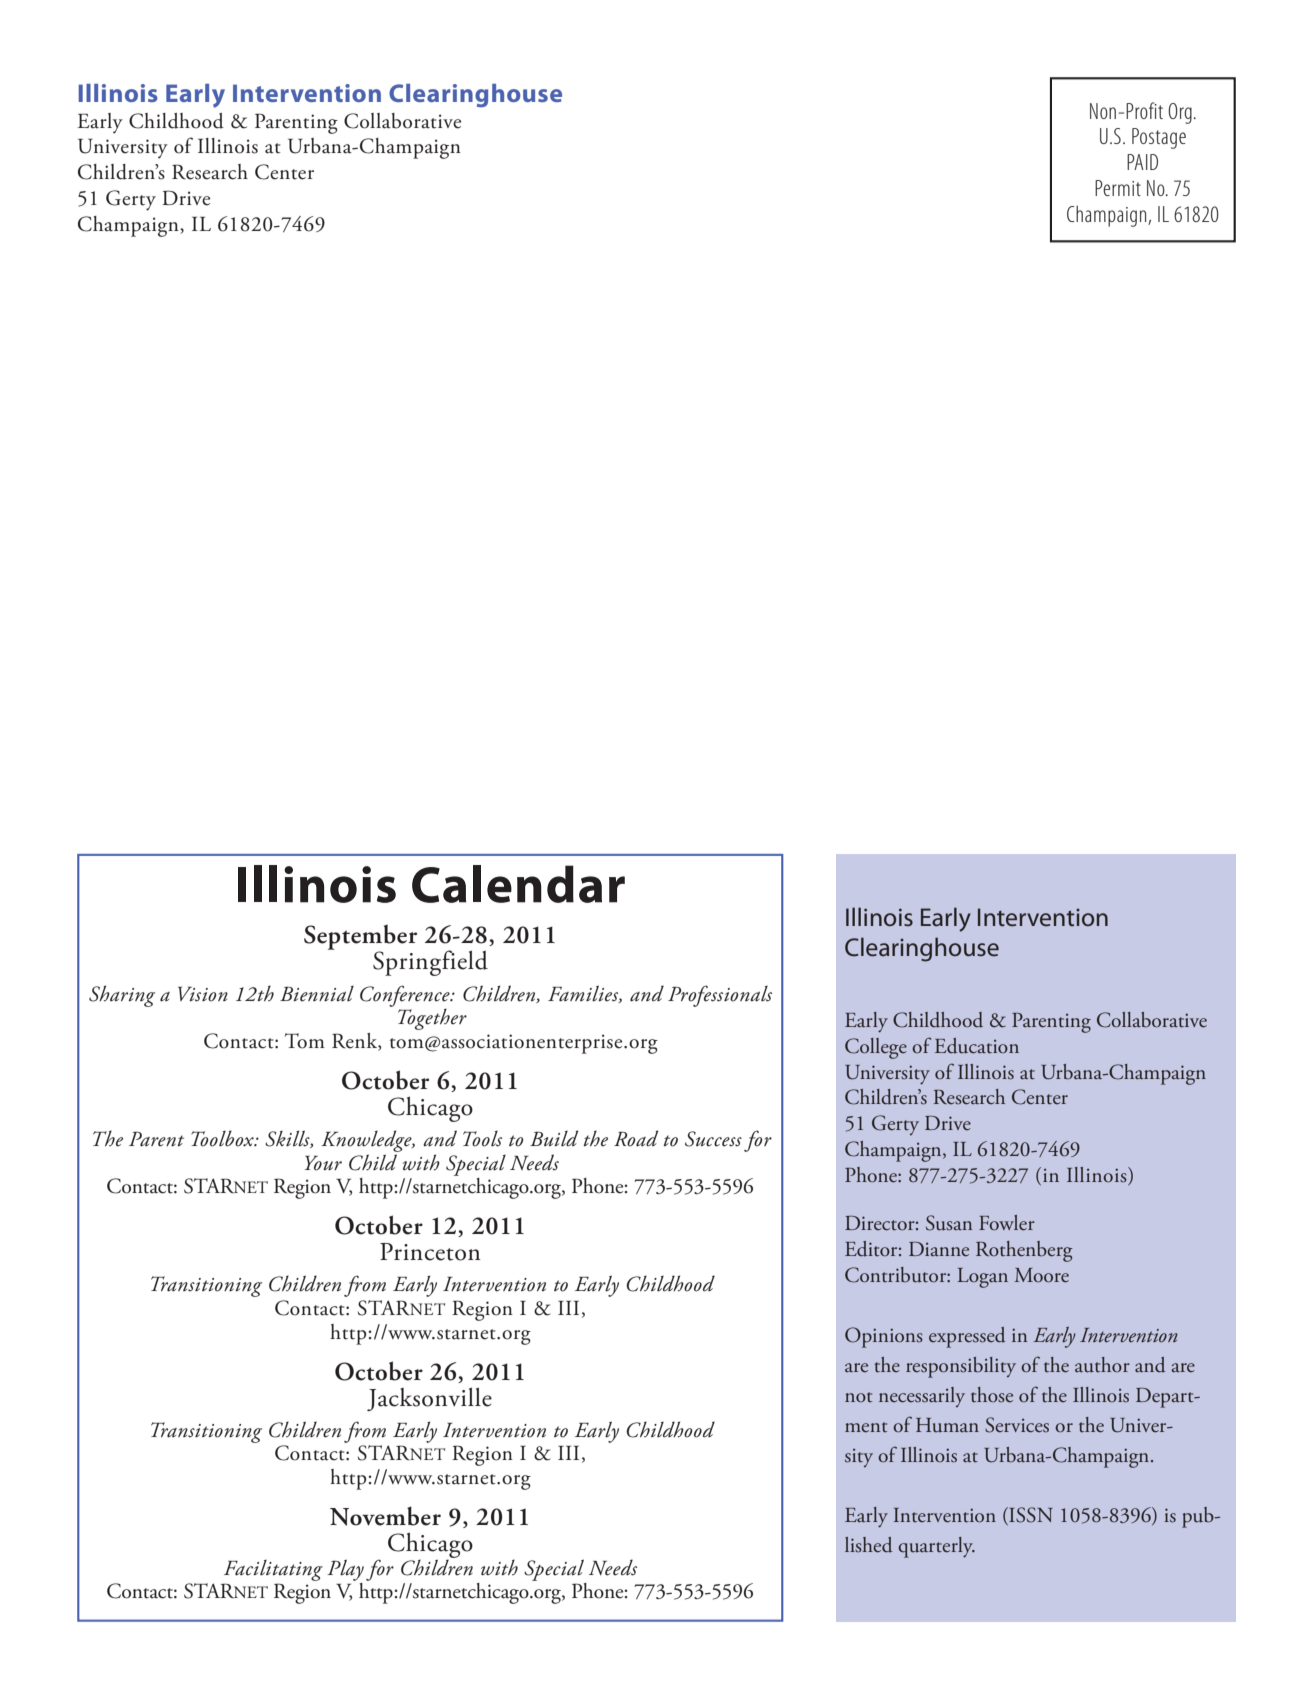 This screenshot has width=1313, height=1699. What do you see at coordinates (1159, 138) in the screenshot?
I see `Postage` at bounding box center [1159, 138].
